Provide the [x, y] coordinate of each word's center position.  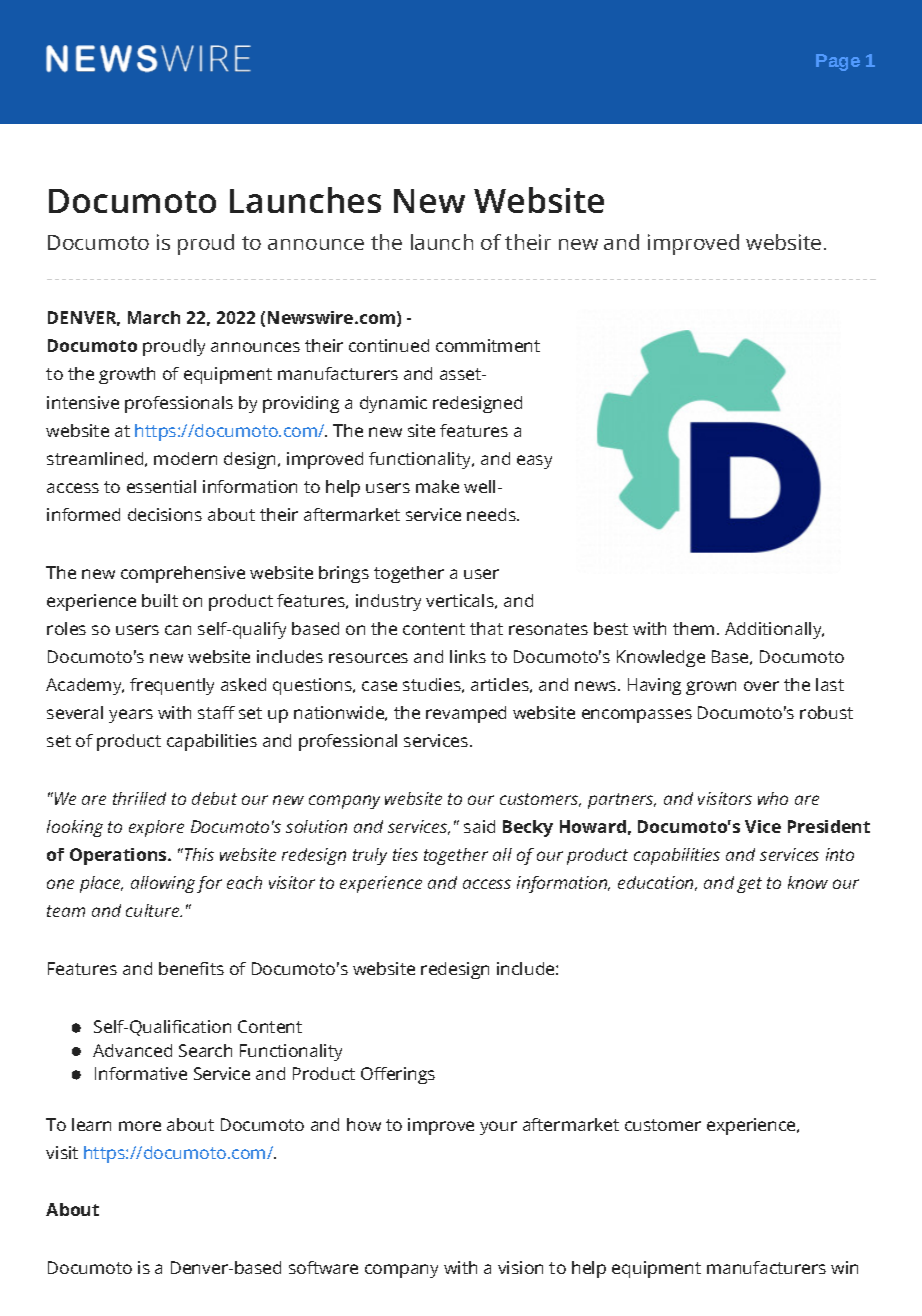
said [479, 826]
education [657, 883]
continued [389, 345]
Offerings [398, 1075]
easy [534, 462]
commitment [488, 345]
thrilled [139, 798]
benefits [191, 968]
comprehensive [183, 574]
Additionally [774, 630]
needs [492, 514]
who [773, 798]
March [154, 317]
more [140, 1126]
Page [838, 62]
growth [127, 375]
